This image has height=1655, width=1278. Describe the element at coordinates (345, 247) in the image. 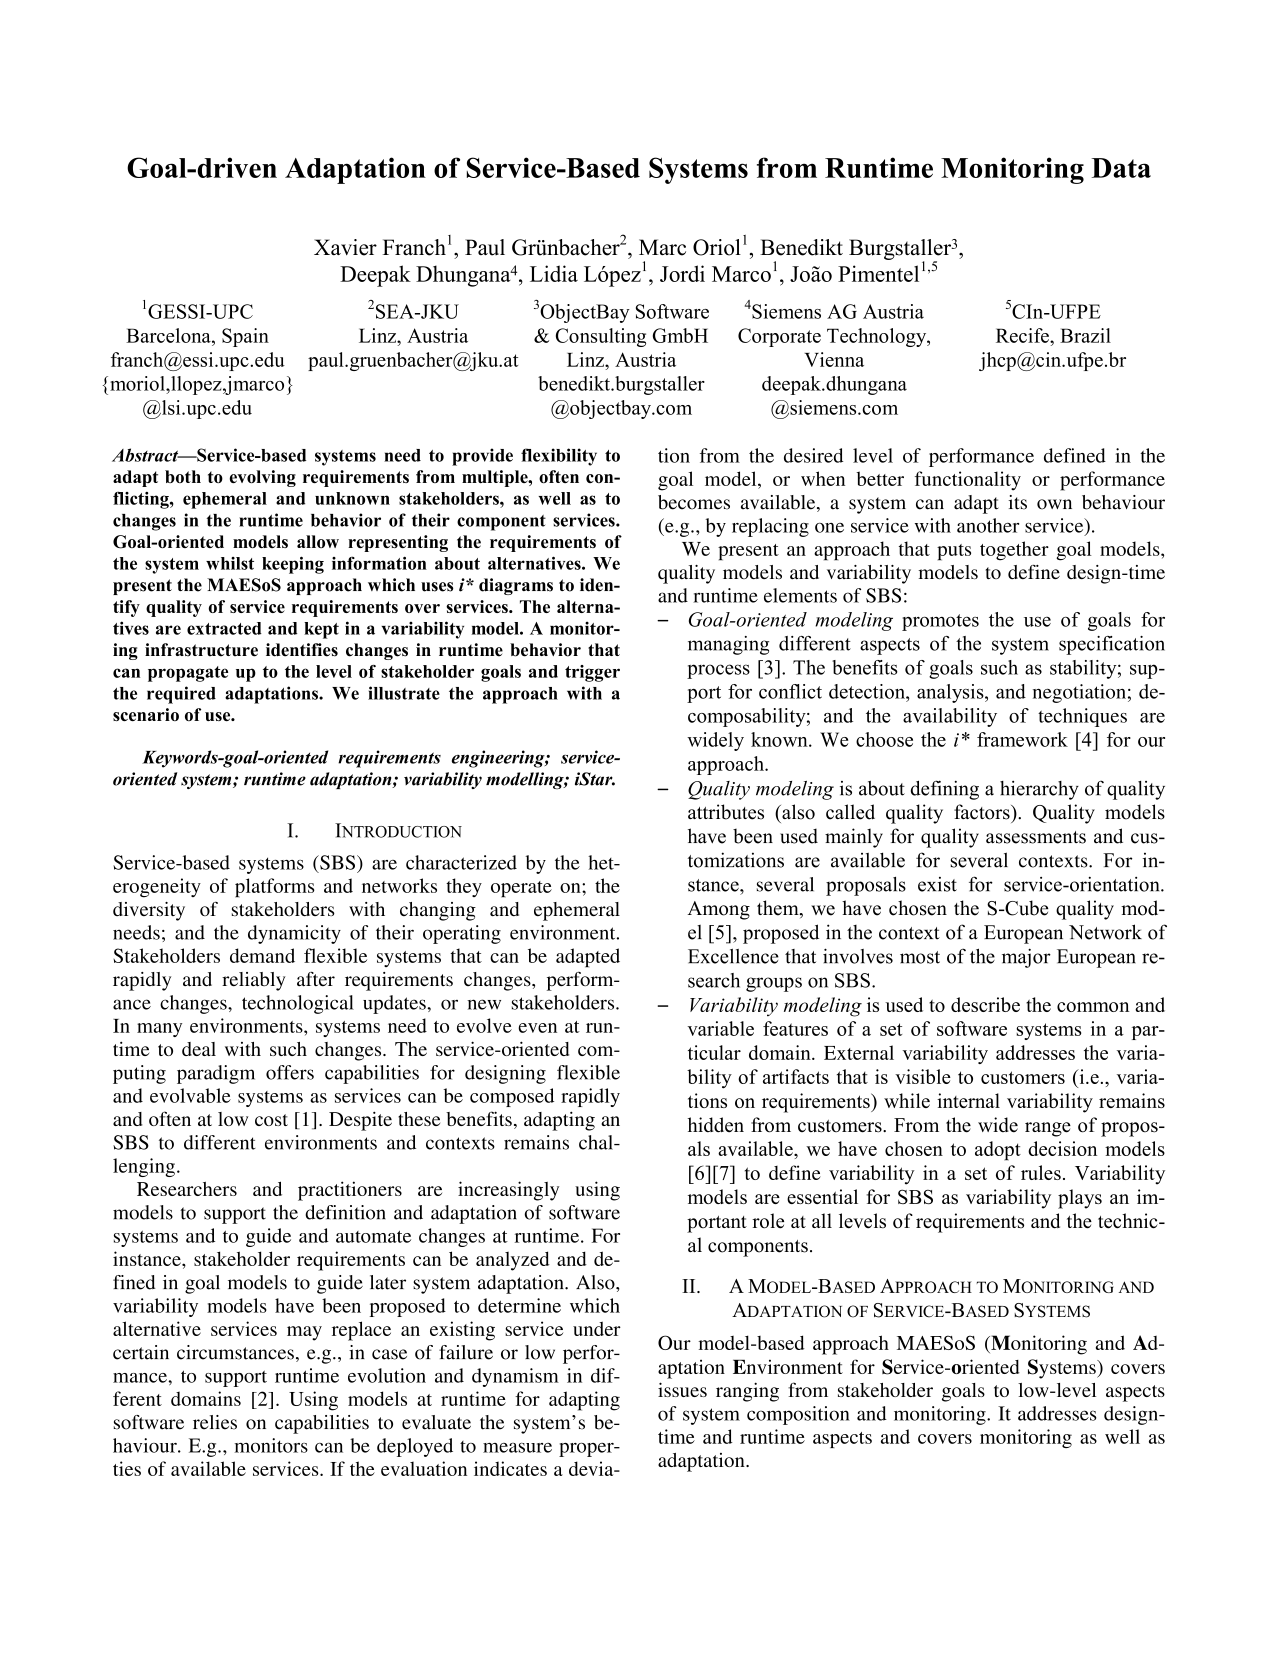

I see `Xavier` at that location.
